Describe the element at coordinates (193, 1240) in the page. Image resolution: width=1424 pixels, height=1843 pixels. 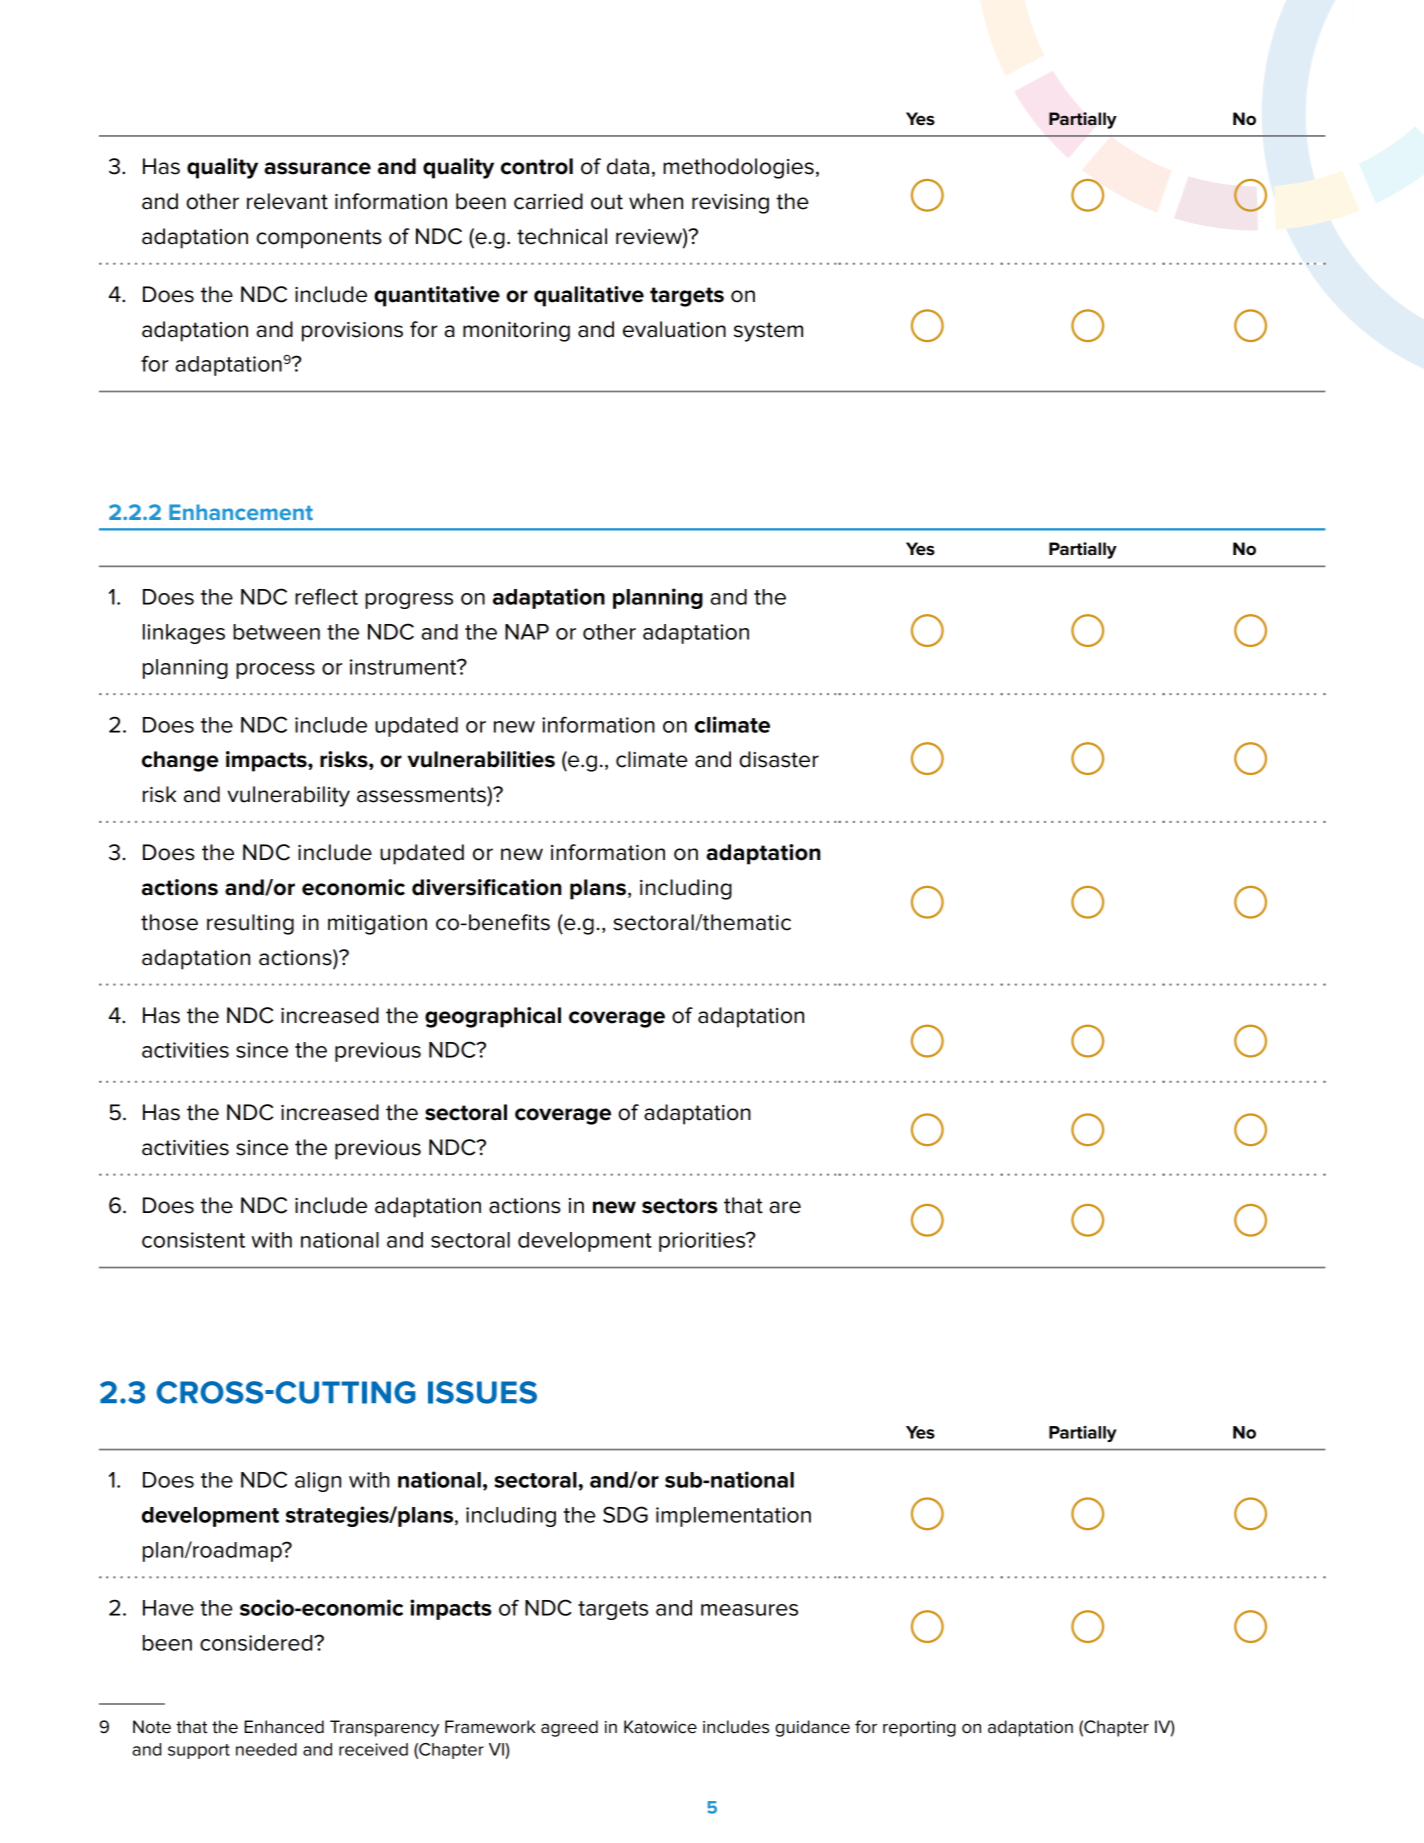
I see `consistent` at that location.
